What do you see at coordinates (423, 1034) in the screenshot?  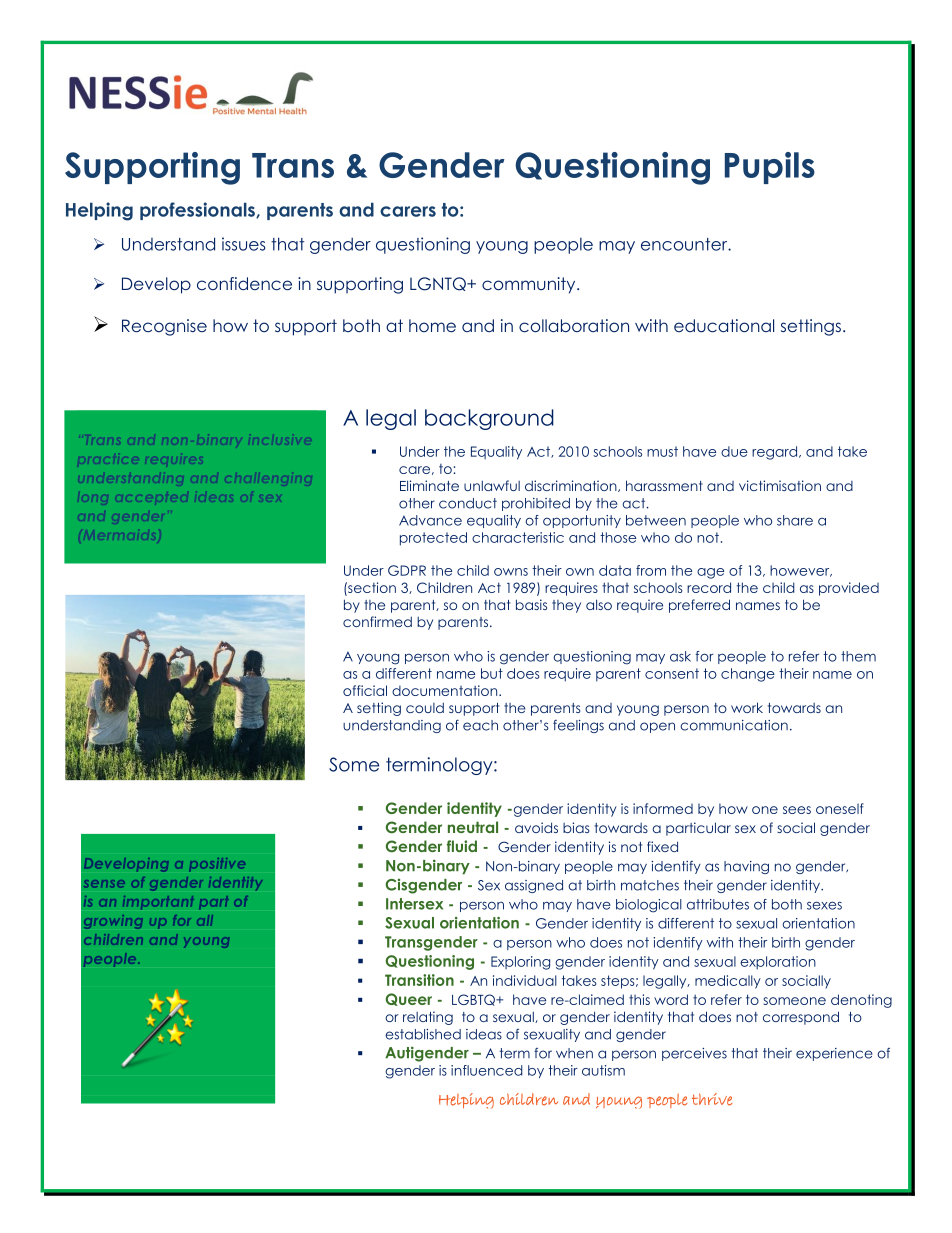 I see `established` at bounding box center [423, 1034].
